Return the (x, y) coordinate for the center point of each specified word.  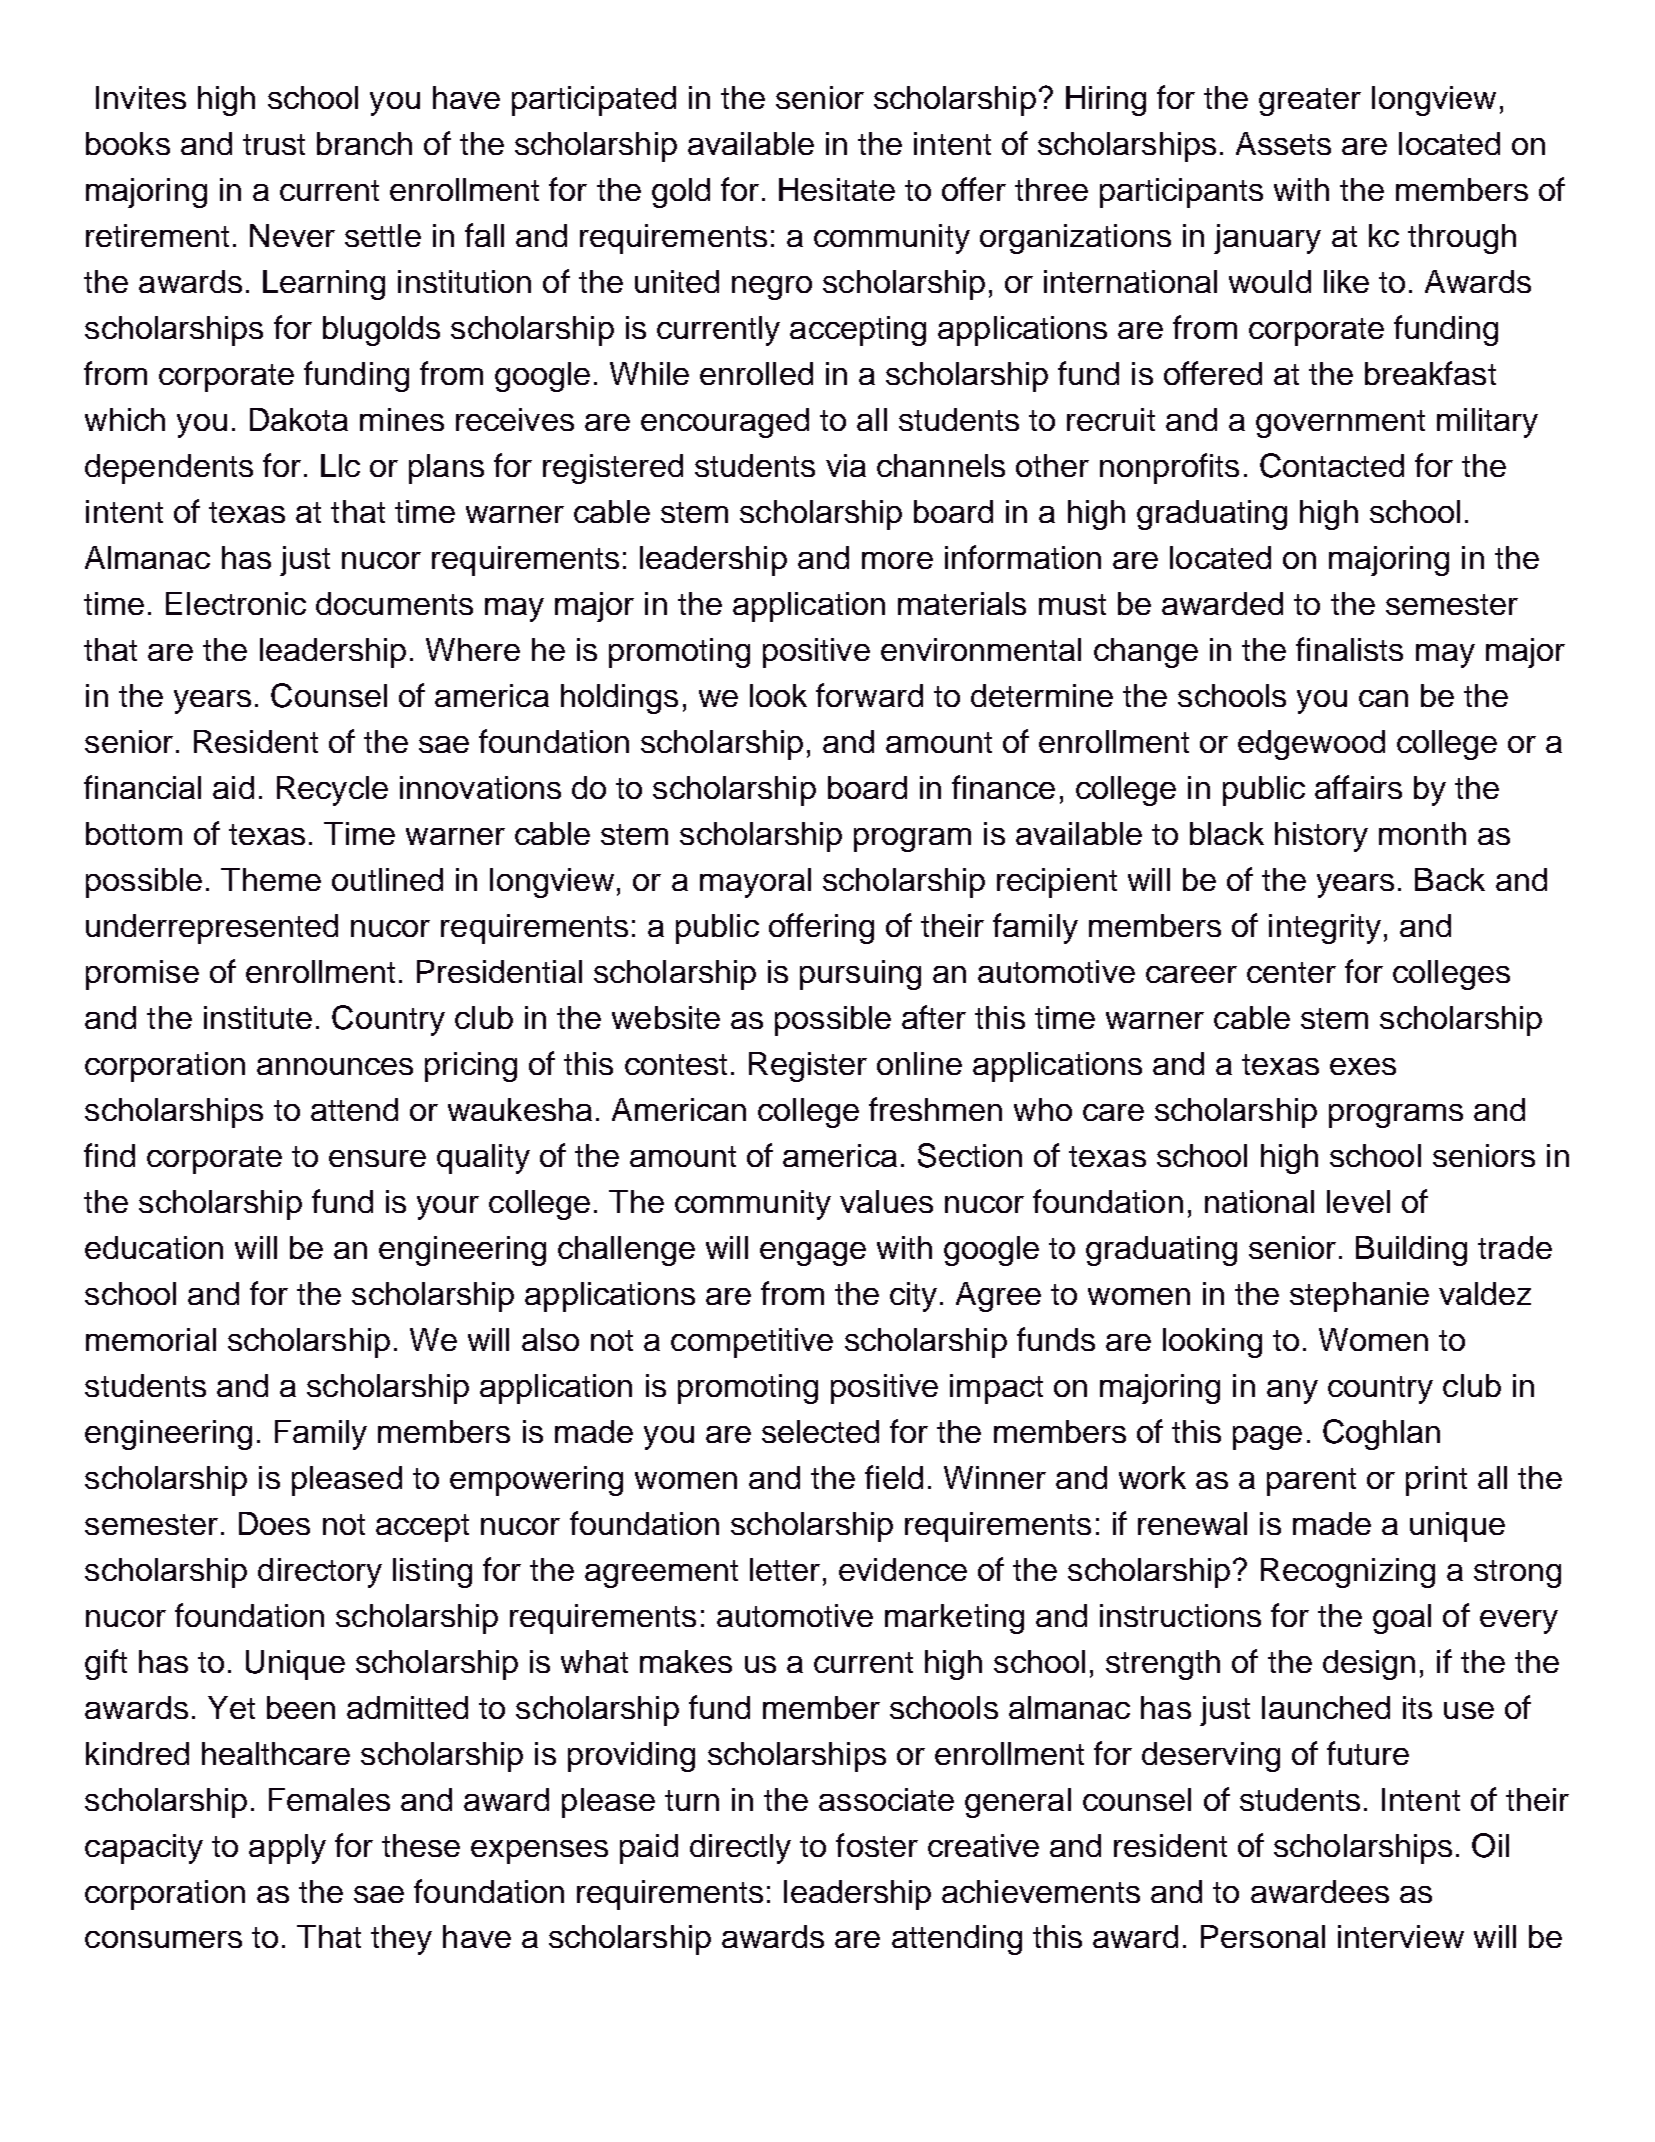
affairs (1358, 787)
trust (274, 144)
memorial (151, 1339)
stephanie (1359, 1297)
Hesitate (837, 189)
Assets (1283, 143)
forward (869, 695)
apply (287, 1849)
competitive (752, 1343)
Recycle (332, 791)
